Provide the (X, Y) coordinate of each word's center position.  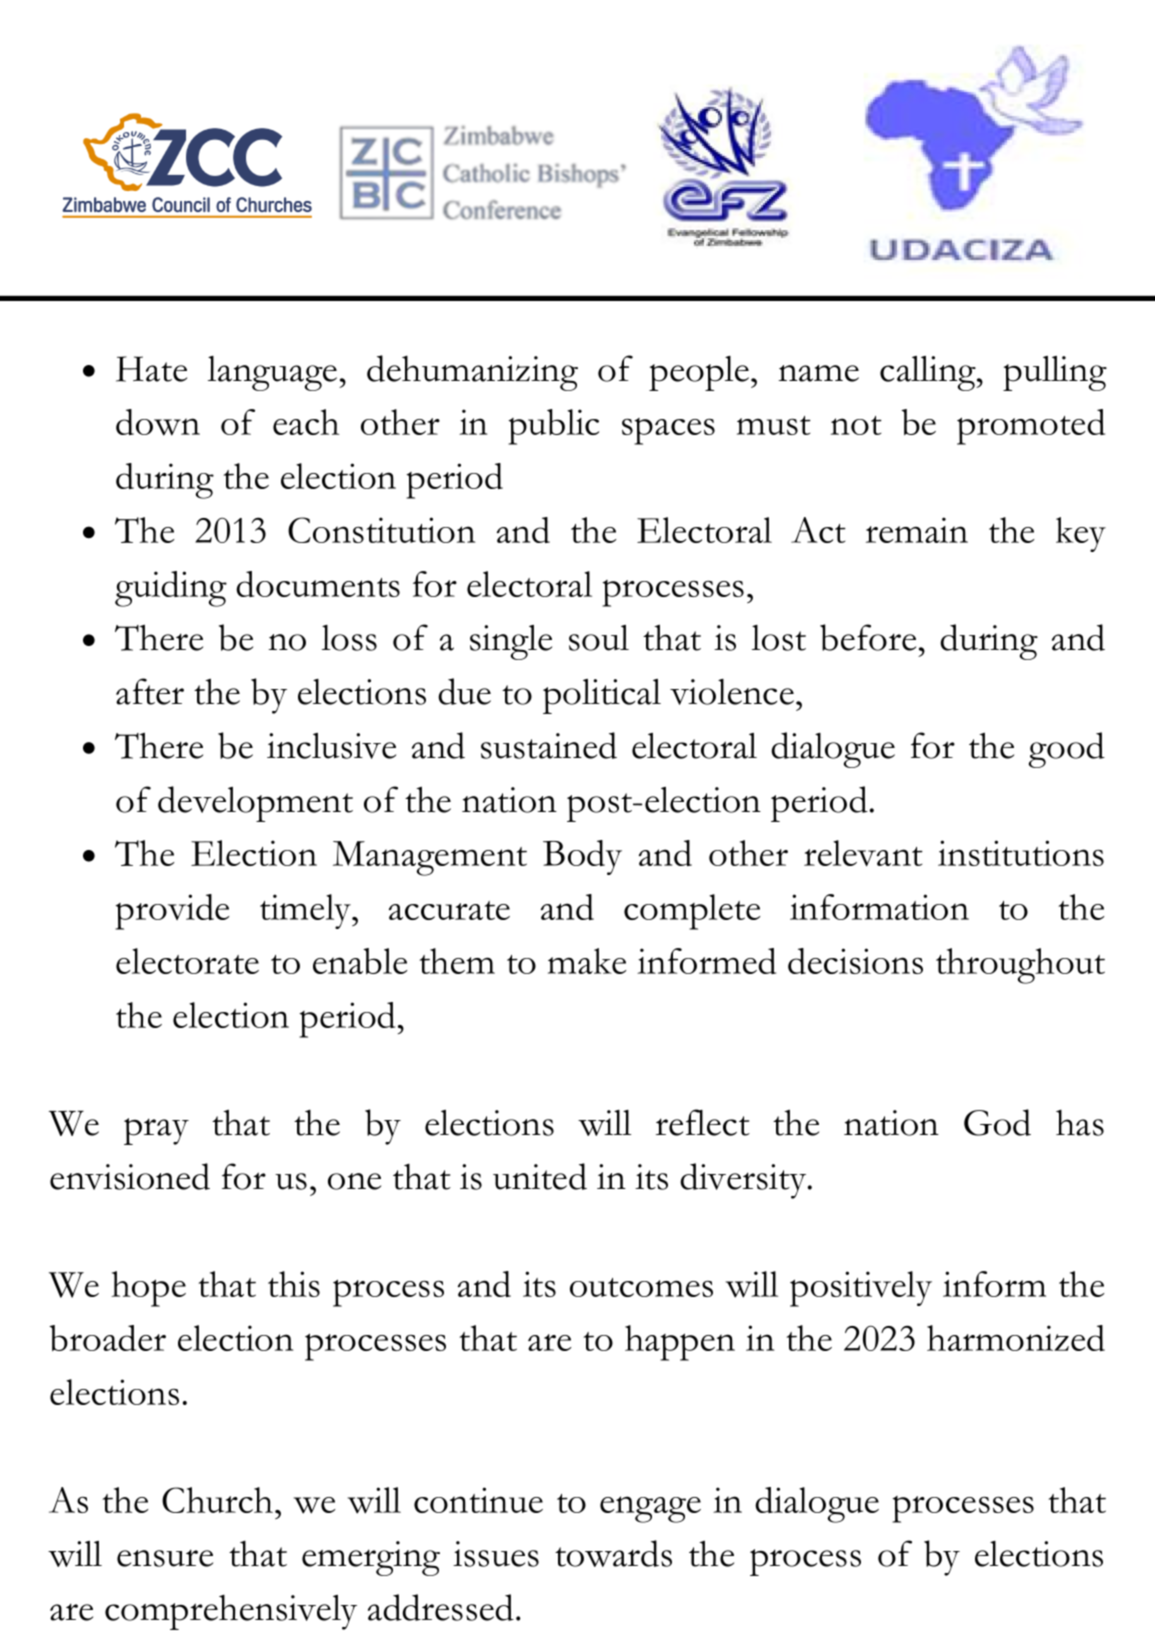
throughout (1020, 966)
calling (929, 373)
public (553, 427)
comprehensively (231, 1612)
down (158, 422)
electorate (187, 961)
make (587, 961)
